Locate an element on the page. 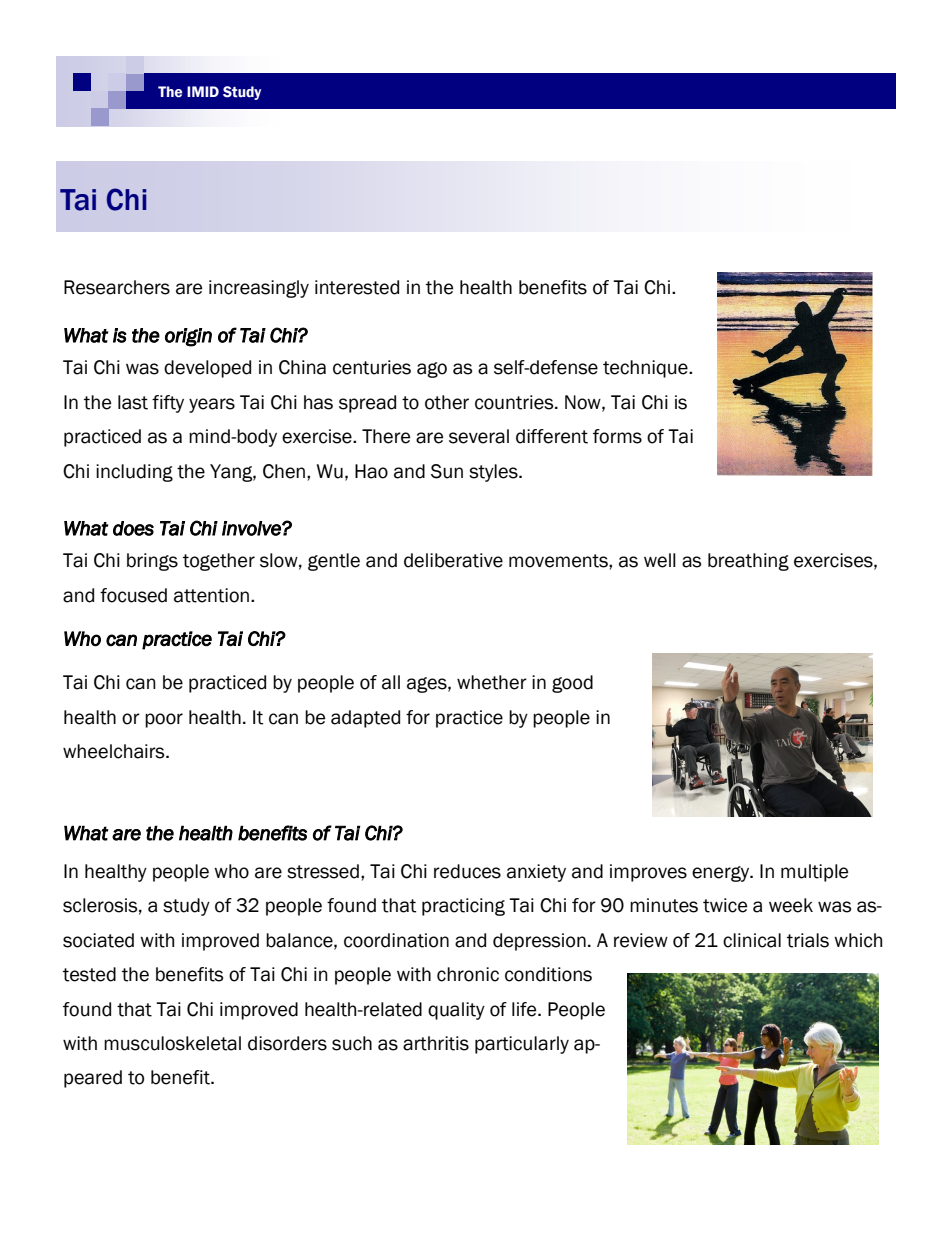 This document has width=952, height=1233. technique is located at coordinates (646, 369).
